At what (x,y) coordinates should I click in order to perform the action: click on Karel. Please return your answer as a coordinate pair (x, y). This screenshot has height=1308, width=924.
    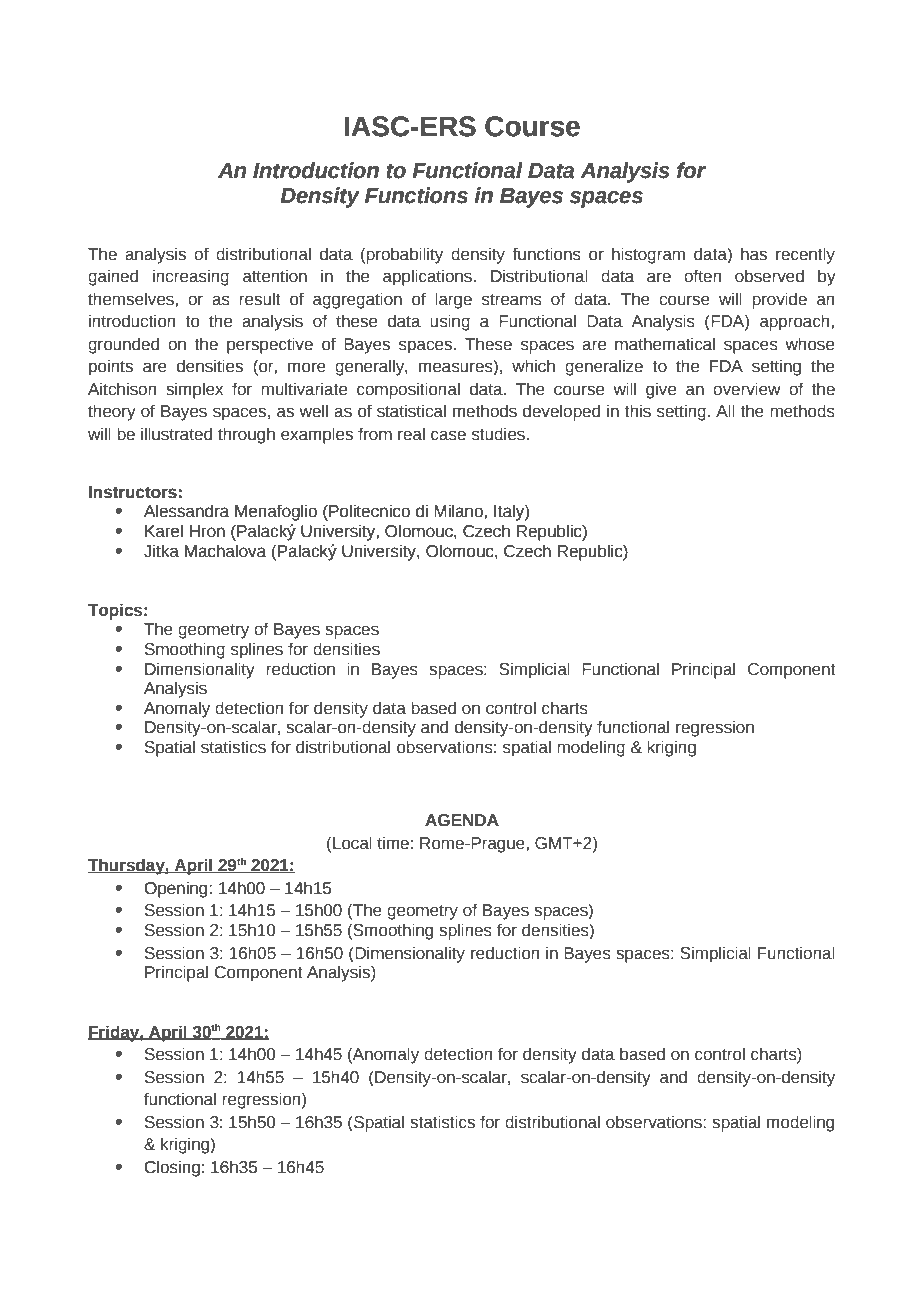
    Looking at the image, I should click on (164, 531).
